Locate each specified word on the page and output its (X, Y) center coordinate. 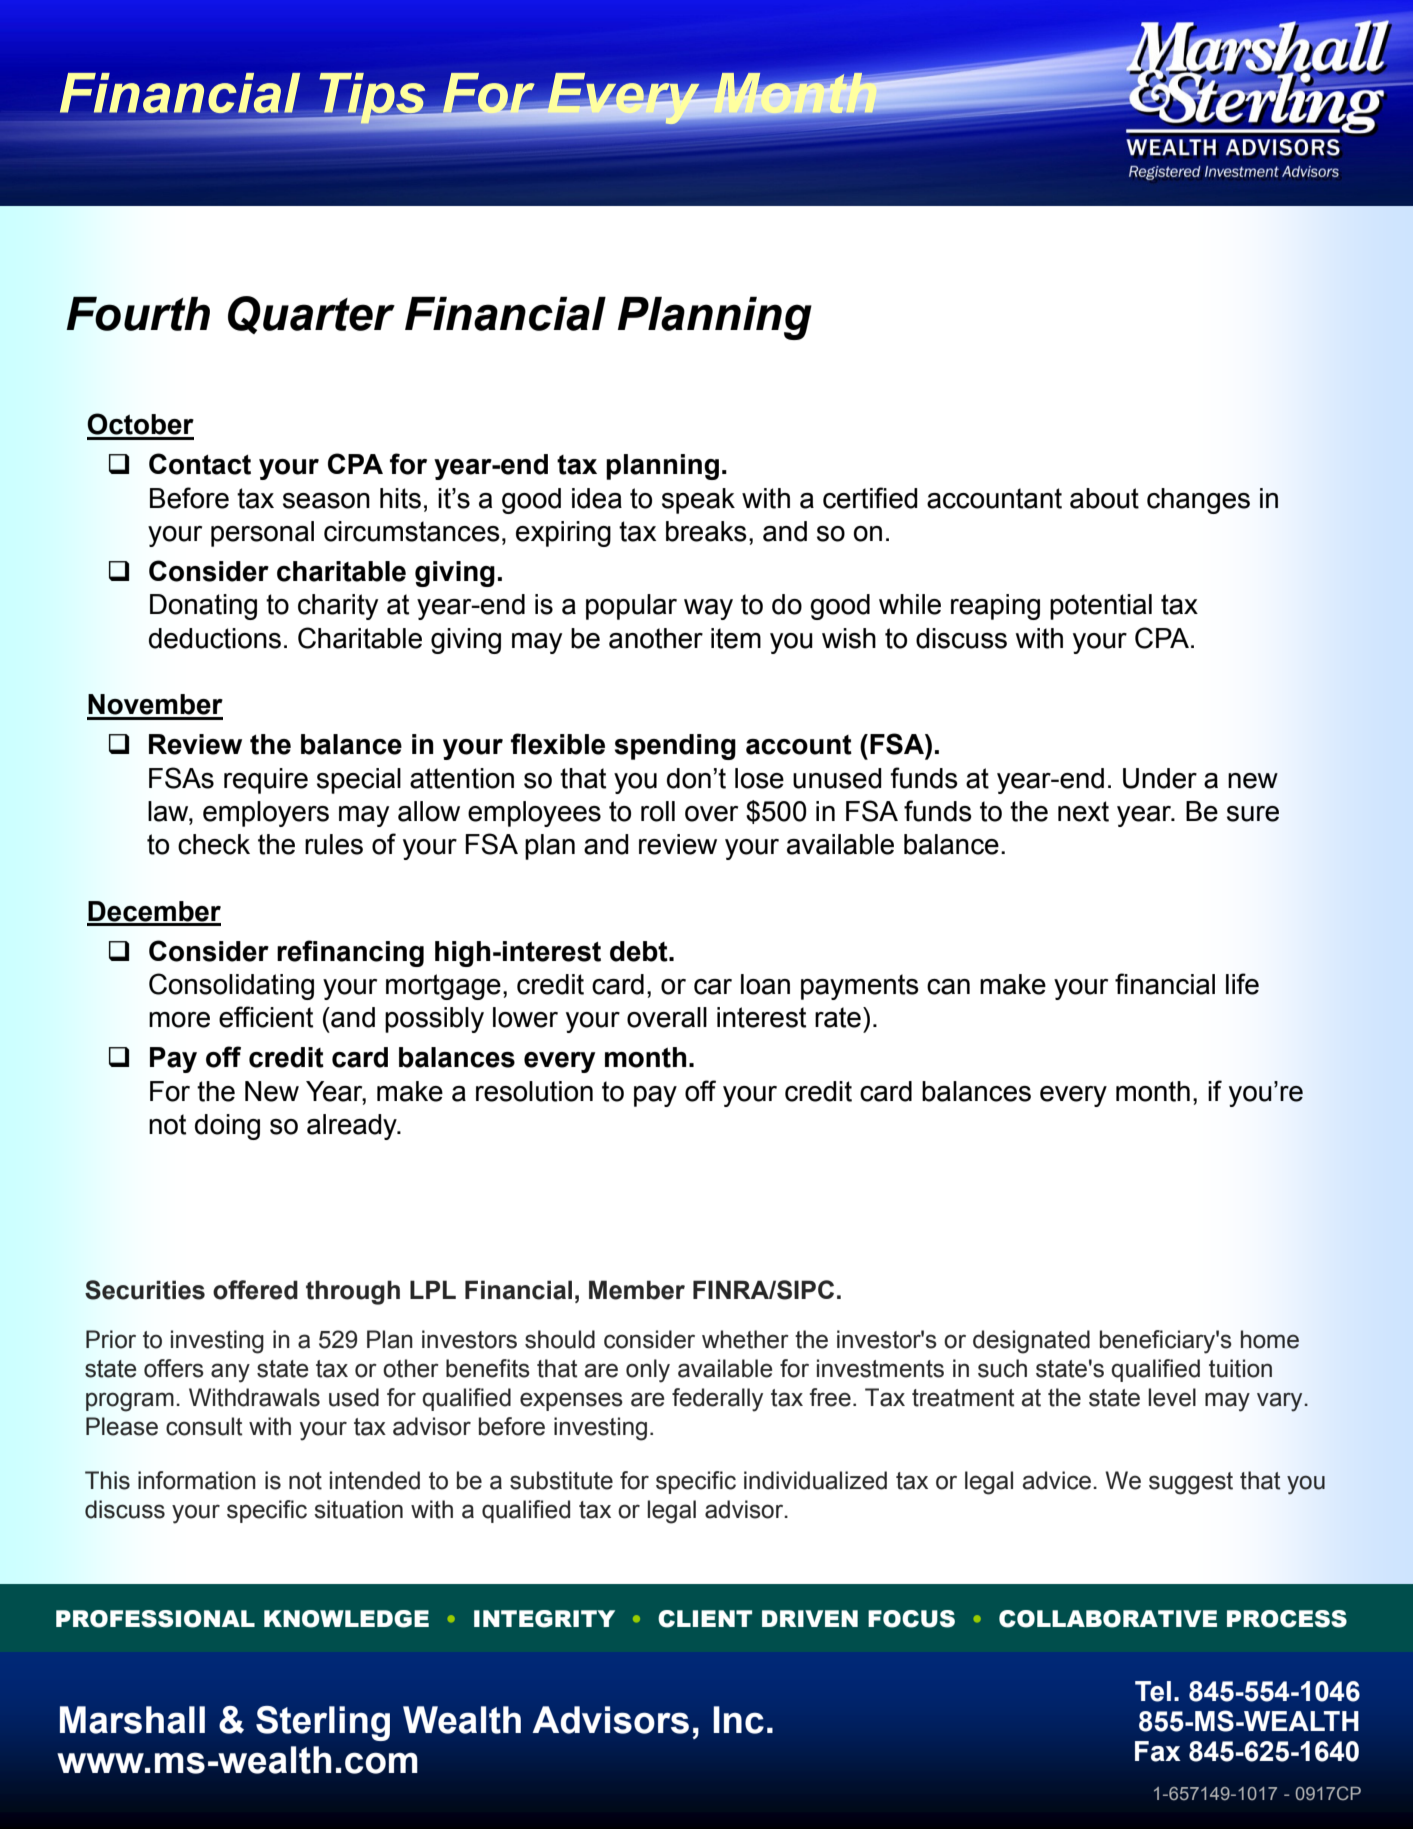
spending (675, 747)
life (1242, 984)
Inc (738, 1720)
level (1172, 1397)
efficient (266, 1017)
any (230, 1373)
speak (698, 501)
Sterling (323, 1723)
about (1104, 498)
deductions (215, 638)
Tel (1153, 1691)
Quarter (311, 315)
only (648, 1371)
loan (765, 984)
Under (1160, 778)
